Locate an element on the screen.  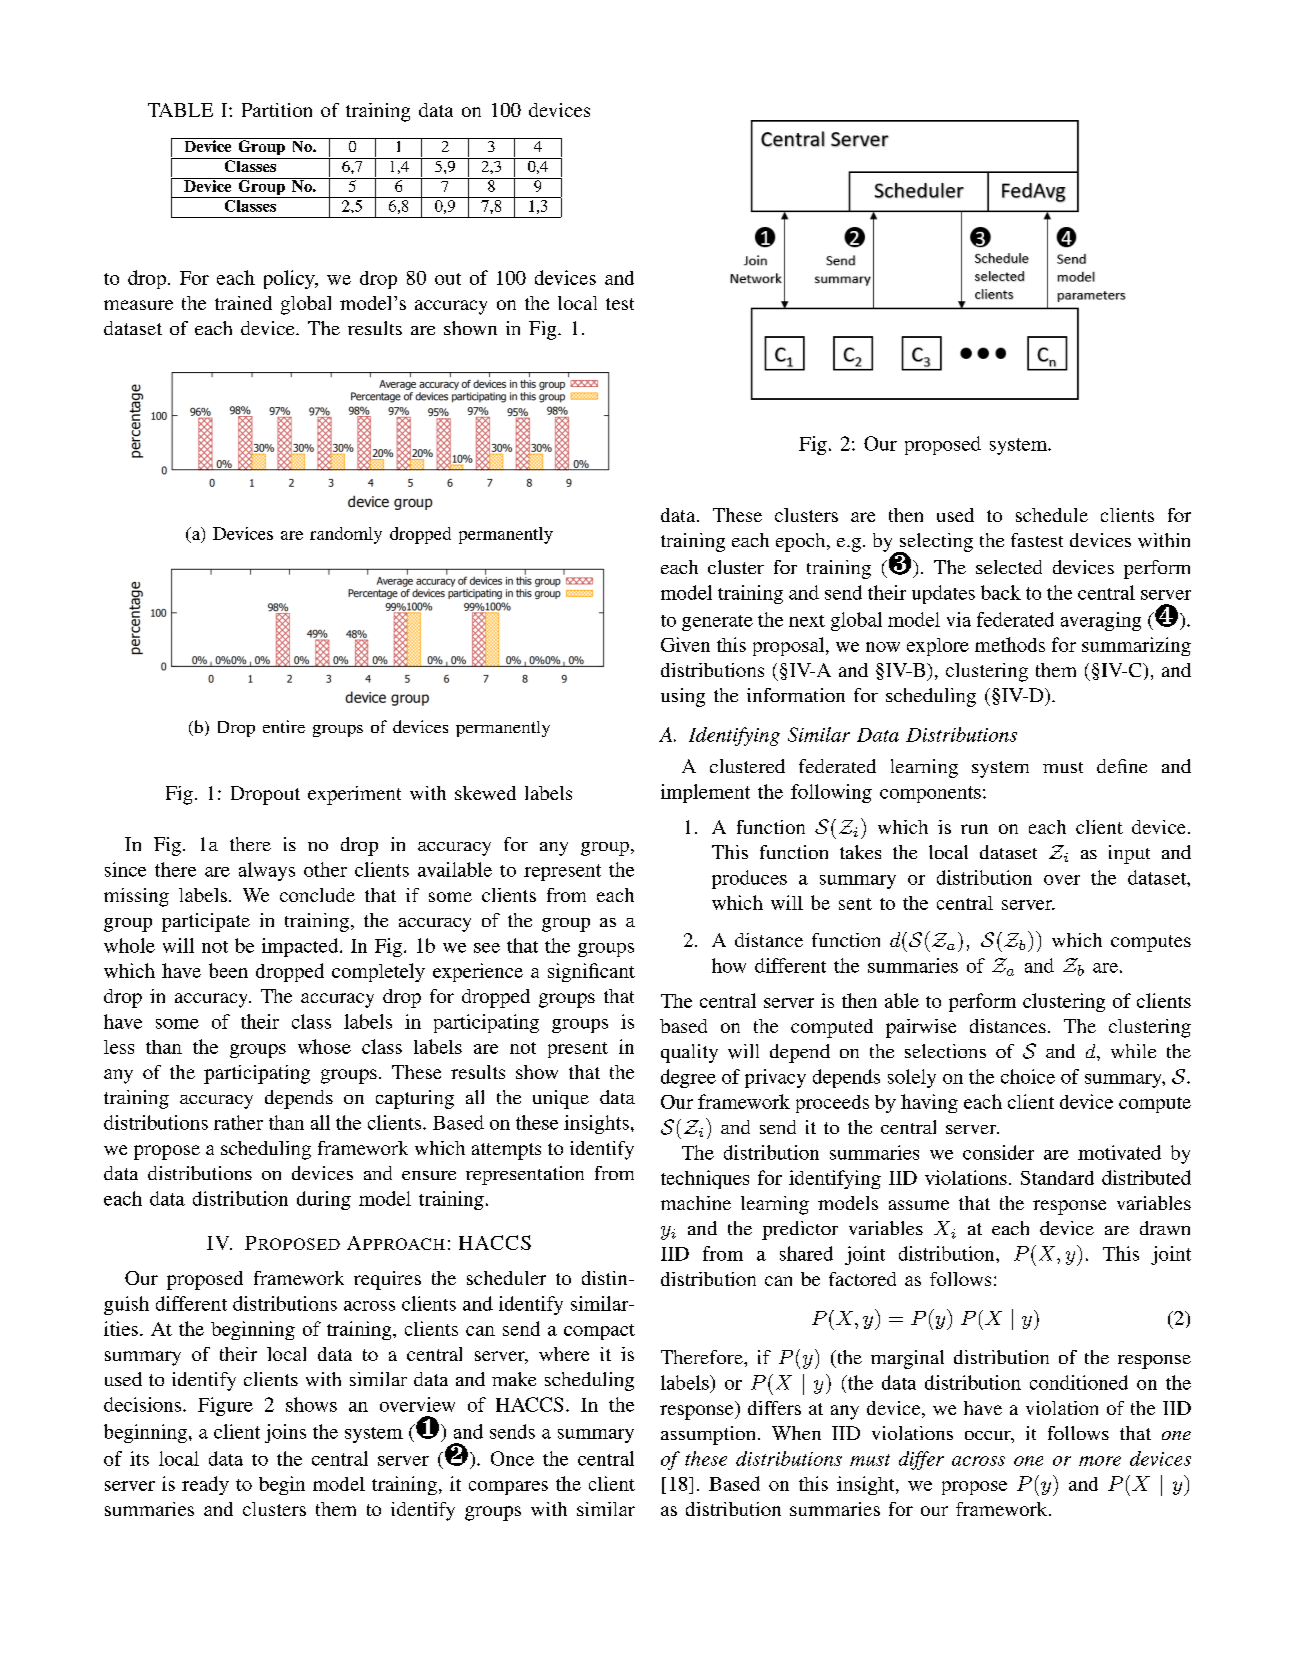
consider is located at coordinates (998, 1152).
